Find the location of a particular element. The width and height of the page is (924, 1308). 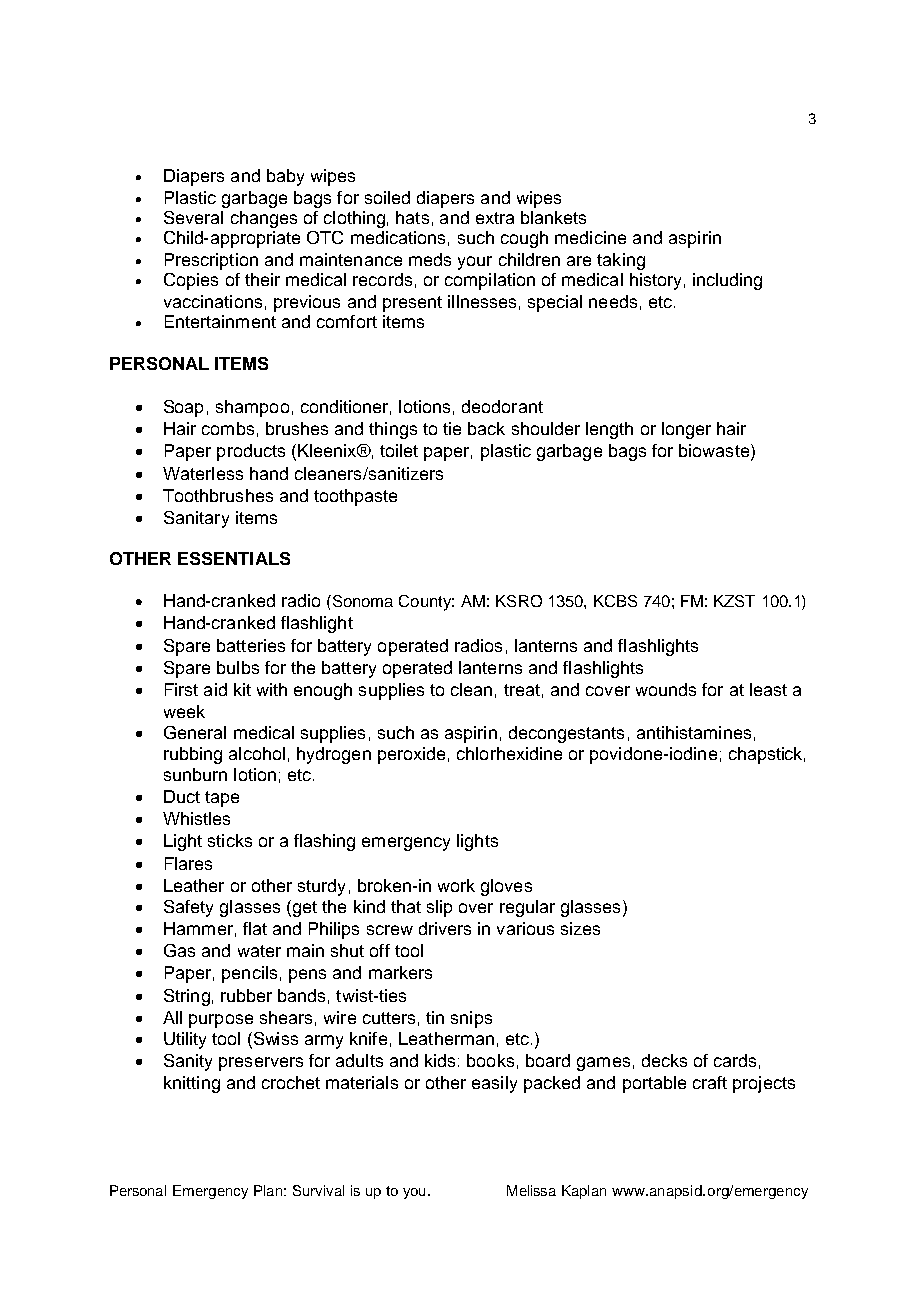

sizes is located at coordinates (580, 928).
